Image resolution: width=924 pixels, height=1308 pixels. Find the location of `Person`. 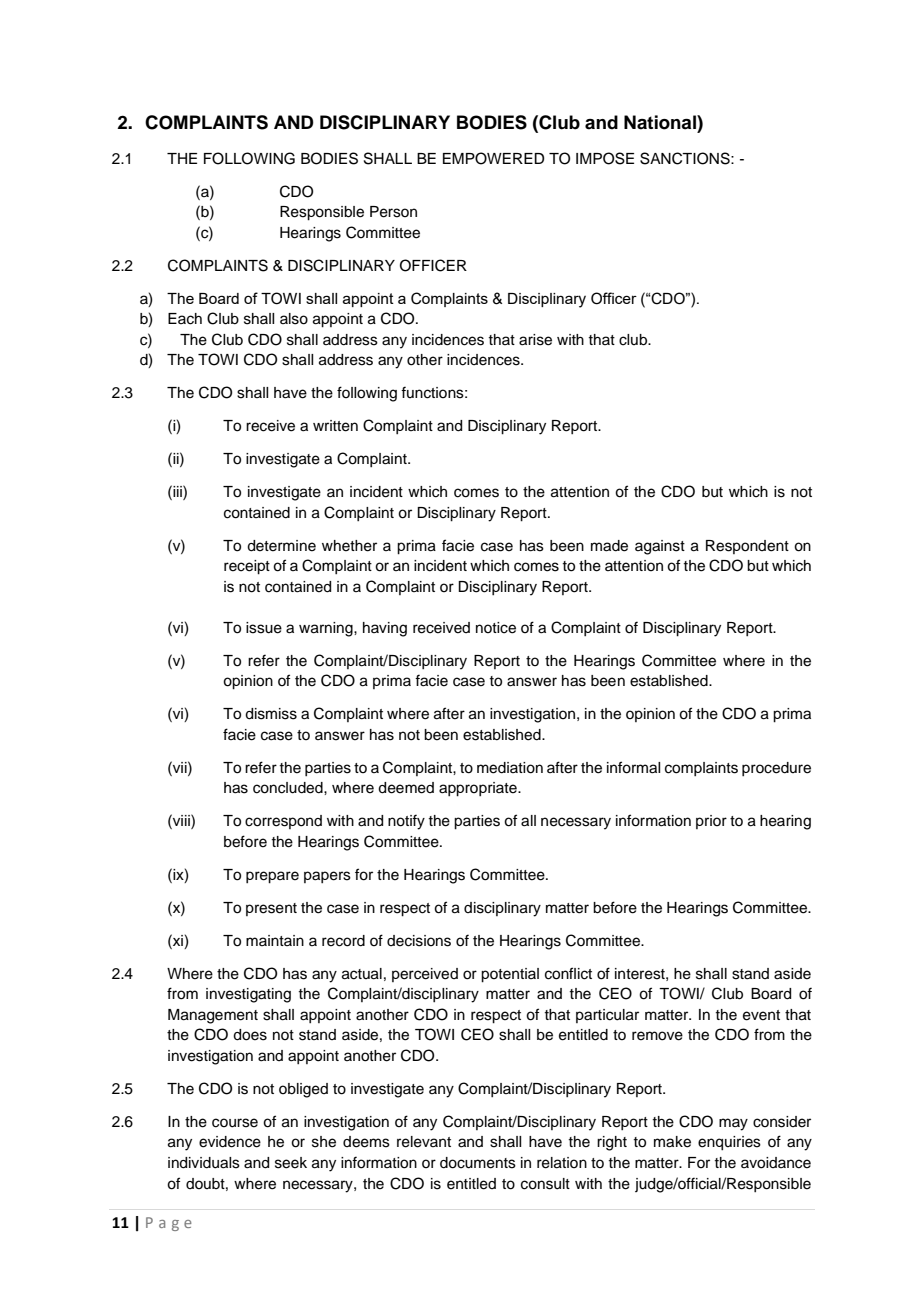

Person is located at coordinates (393, 212).
